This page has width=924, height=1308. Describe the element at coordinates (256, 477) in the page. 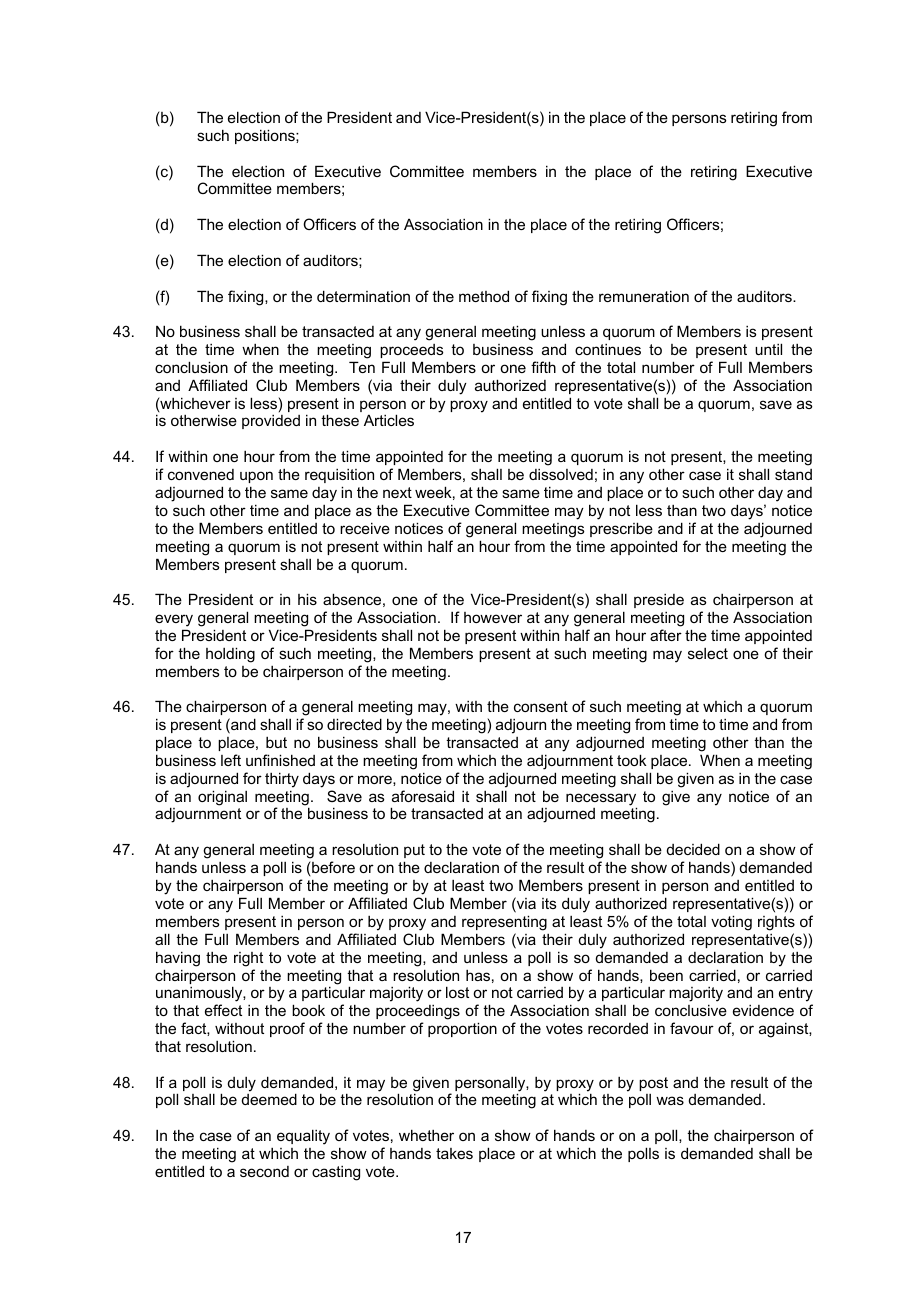

I see `upon` at that location.
